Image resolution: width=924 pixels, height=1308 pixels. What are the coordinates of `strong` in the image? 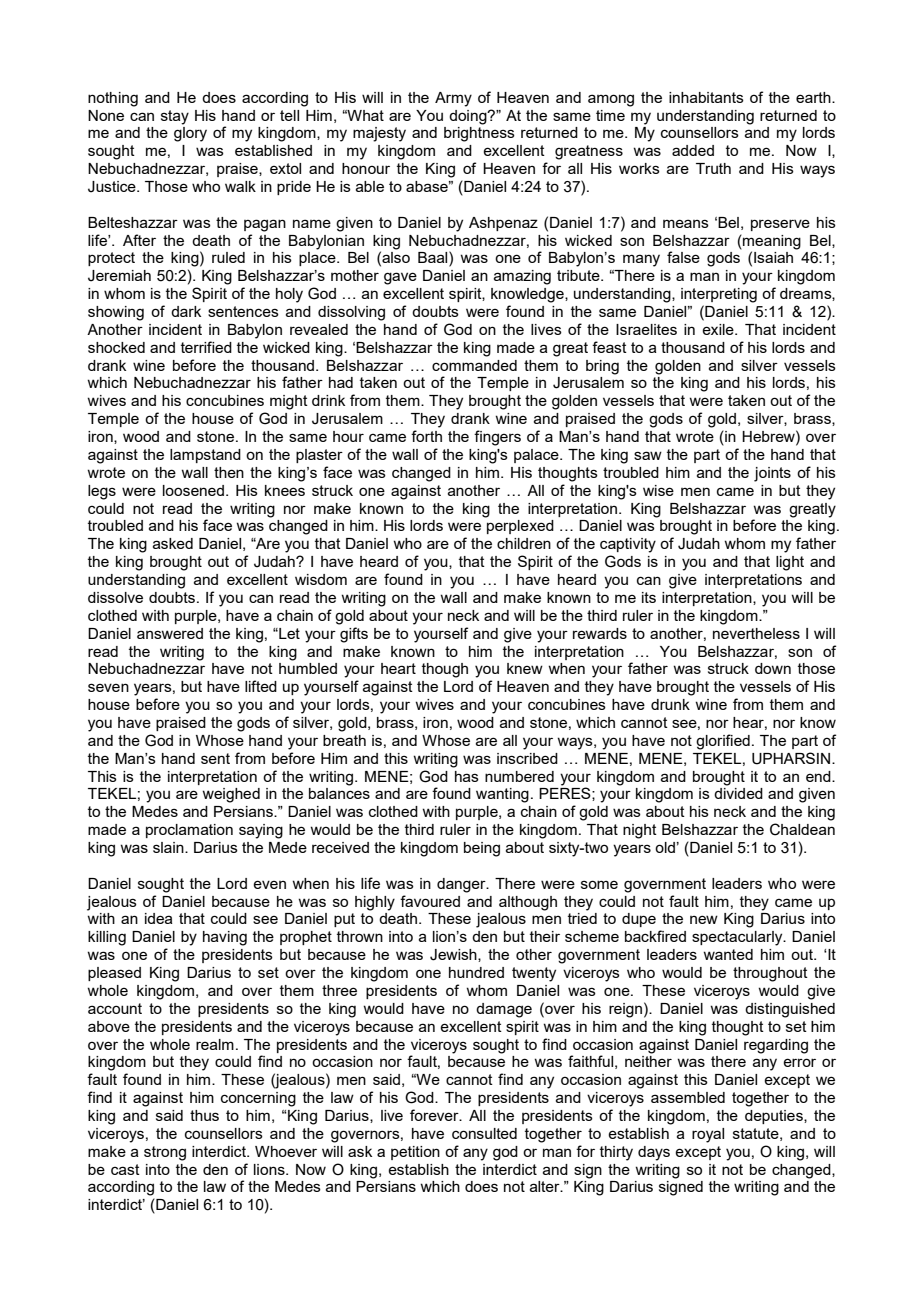 It's located at (165, 1153).
